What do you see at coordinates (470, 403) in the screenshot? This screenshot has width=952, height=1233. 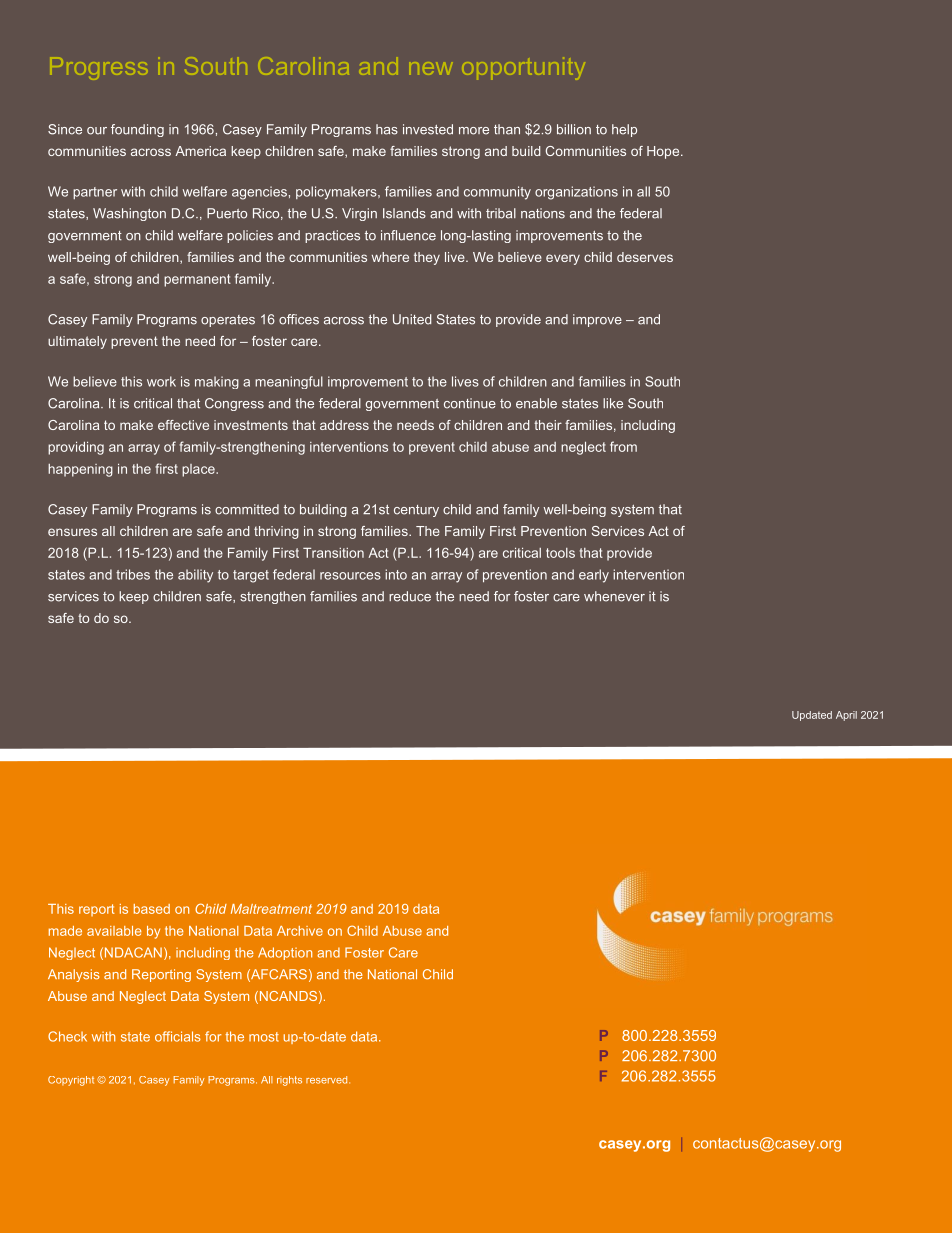 I see `continue` at bounding box center [470, 403].
